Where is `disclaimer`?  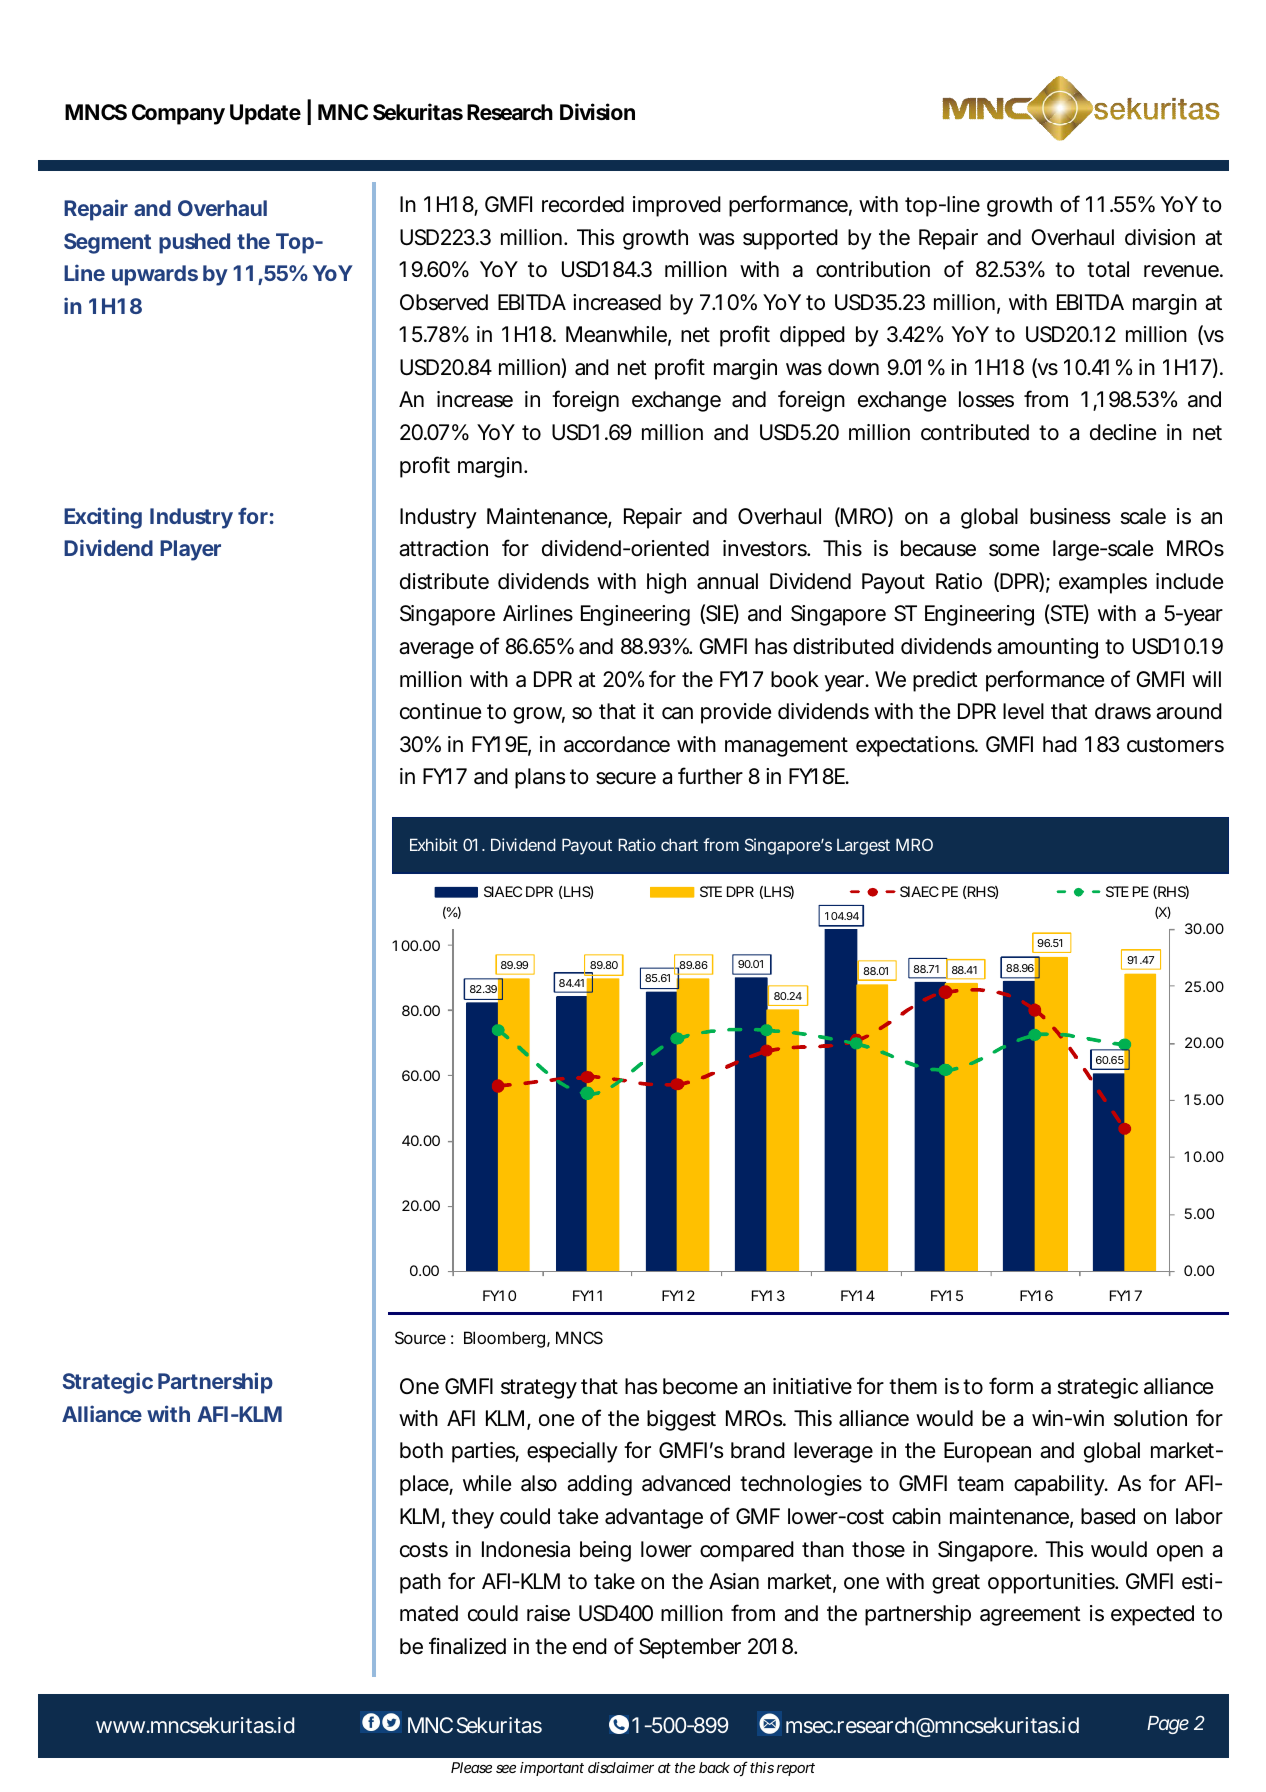
disclaimer is located at coordinates (621, 1767).
